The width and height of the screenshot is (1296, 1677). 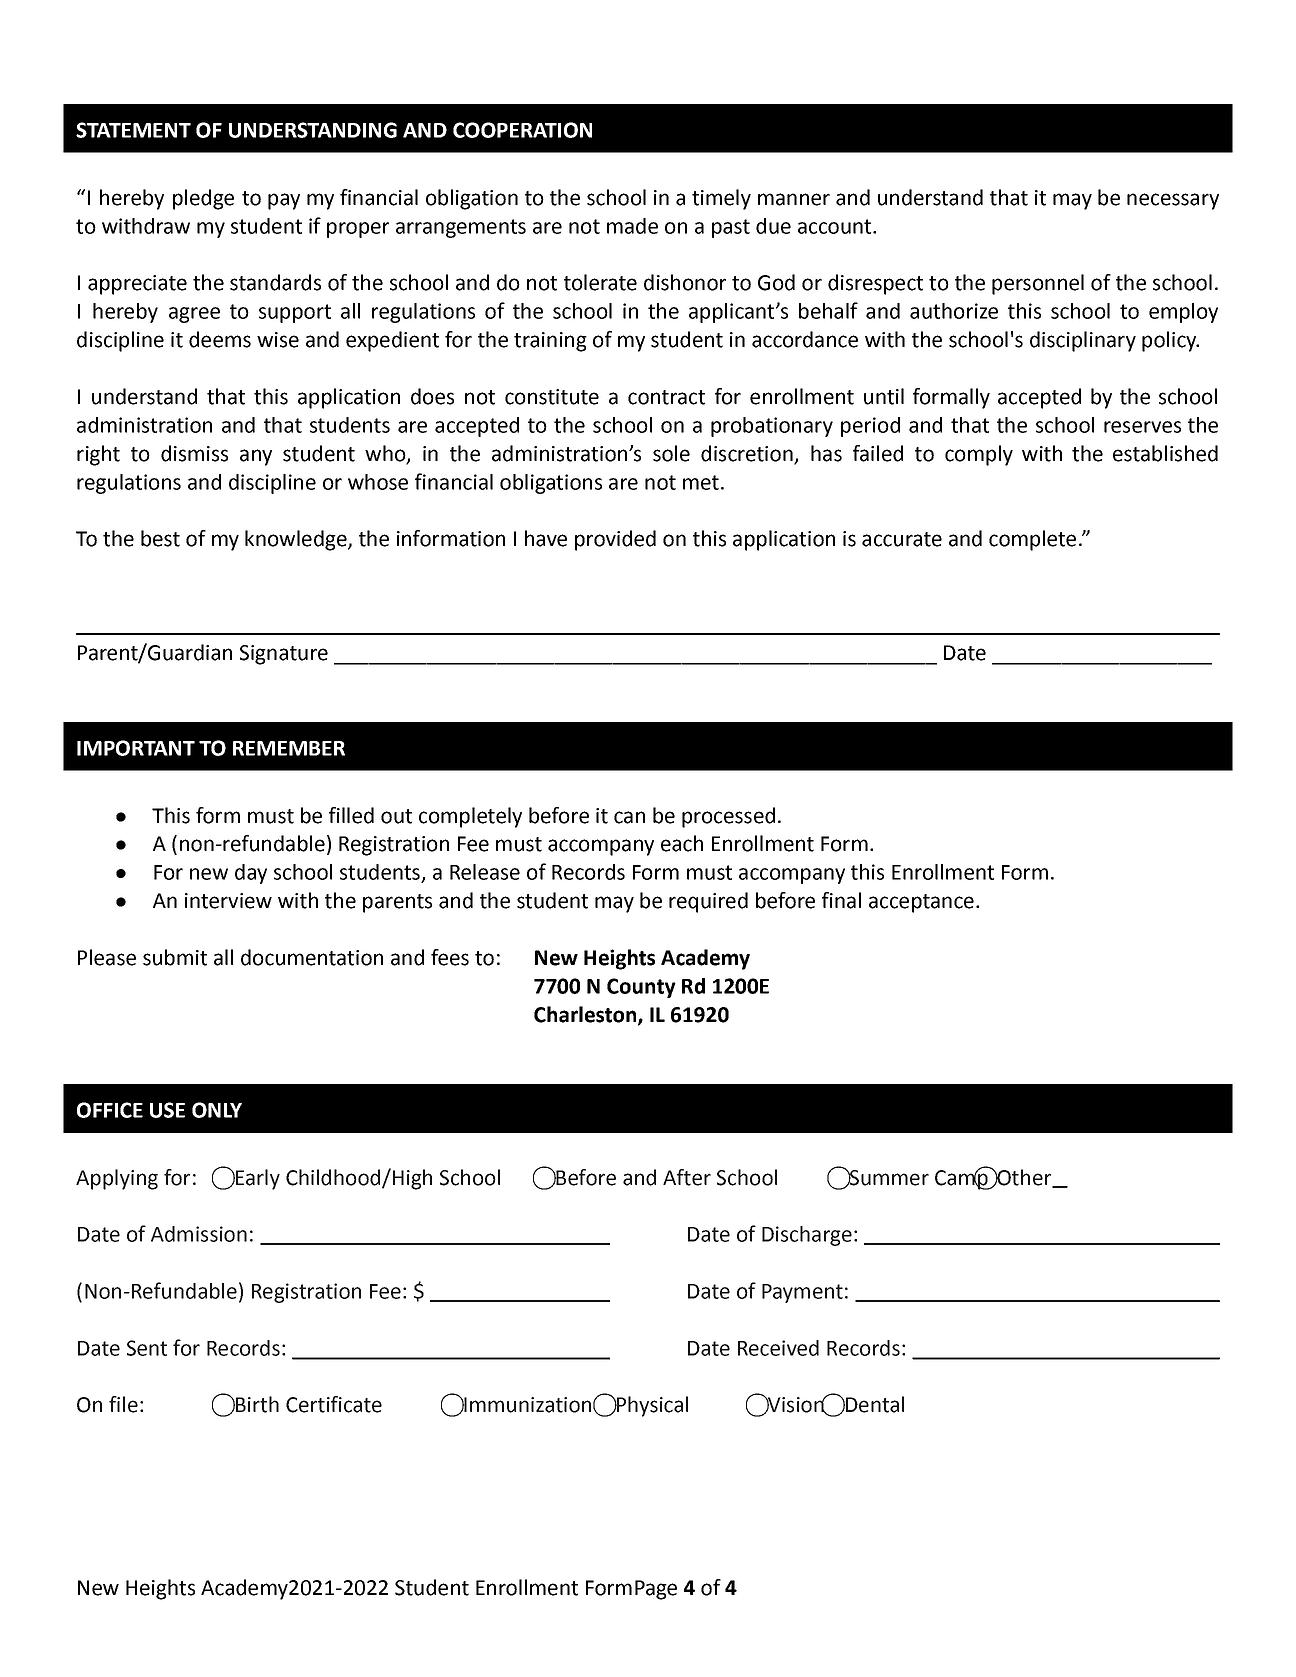 What do you see at coordinates (671, 453) in the screenshot?
I see `sole` at bounding box center [671, 453].
